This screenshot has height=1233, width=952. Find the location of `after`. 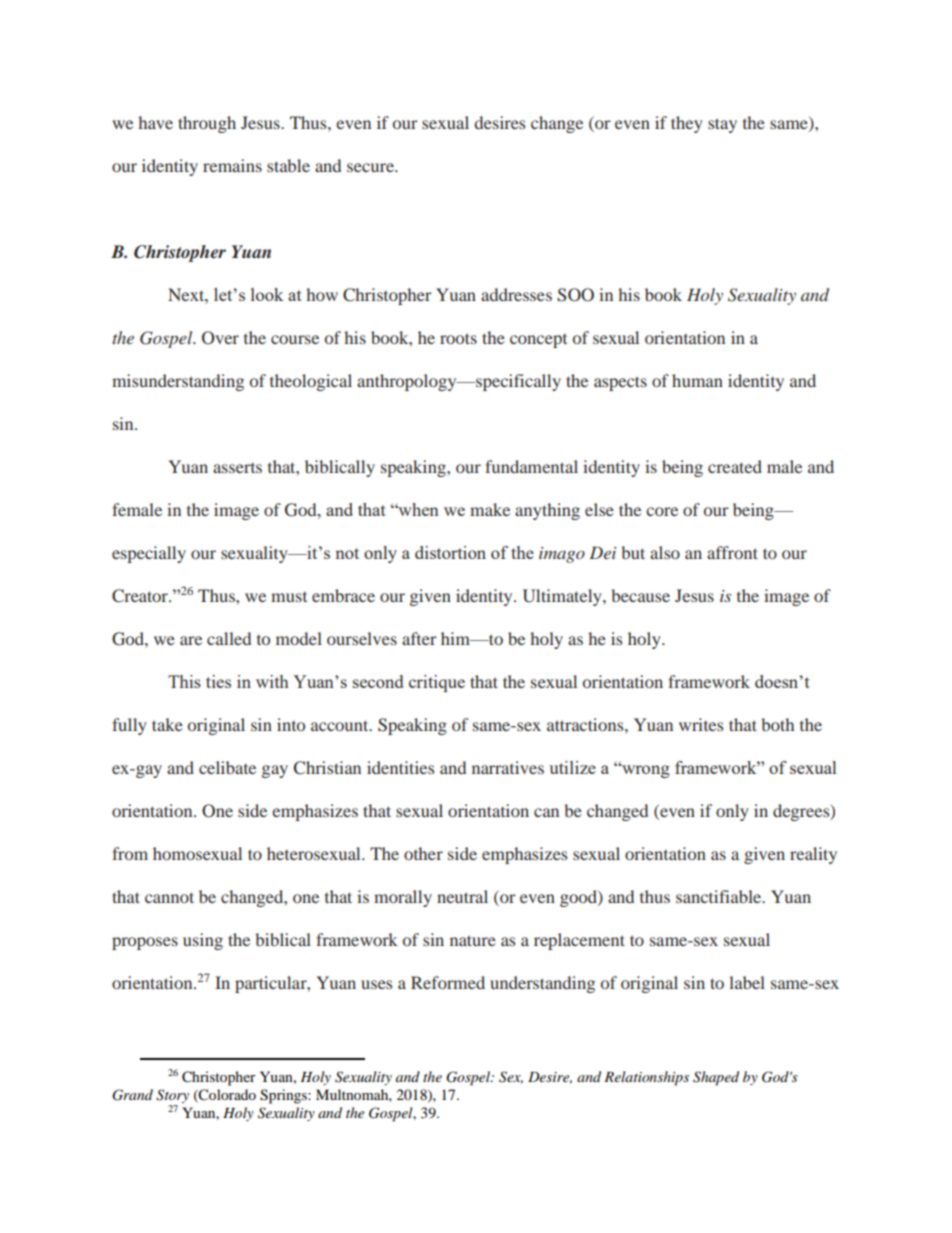

after is located at coordinates (419, 638).
